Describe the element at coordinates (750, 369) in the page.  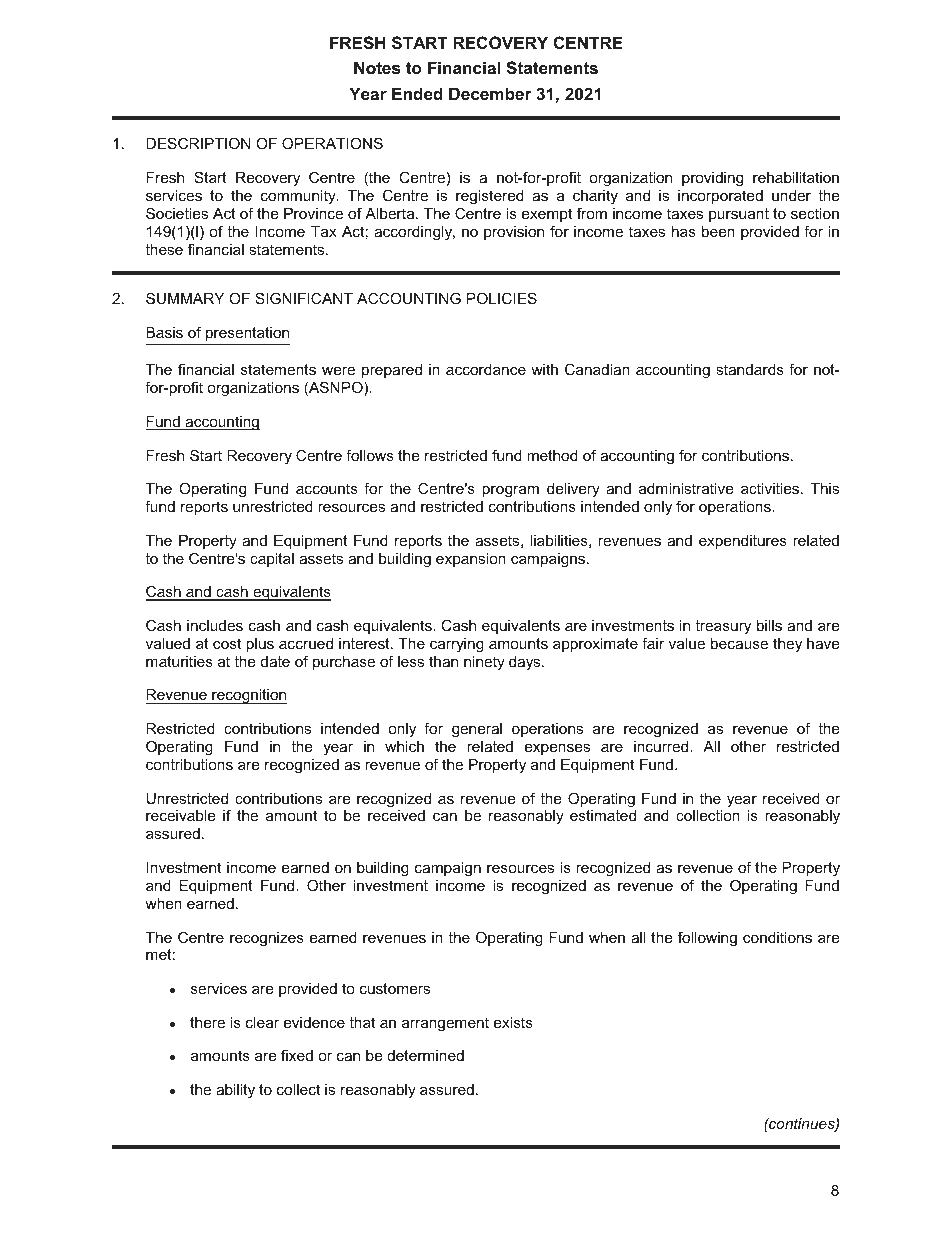
I see `standards` at that location.
